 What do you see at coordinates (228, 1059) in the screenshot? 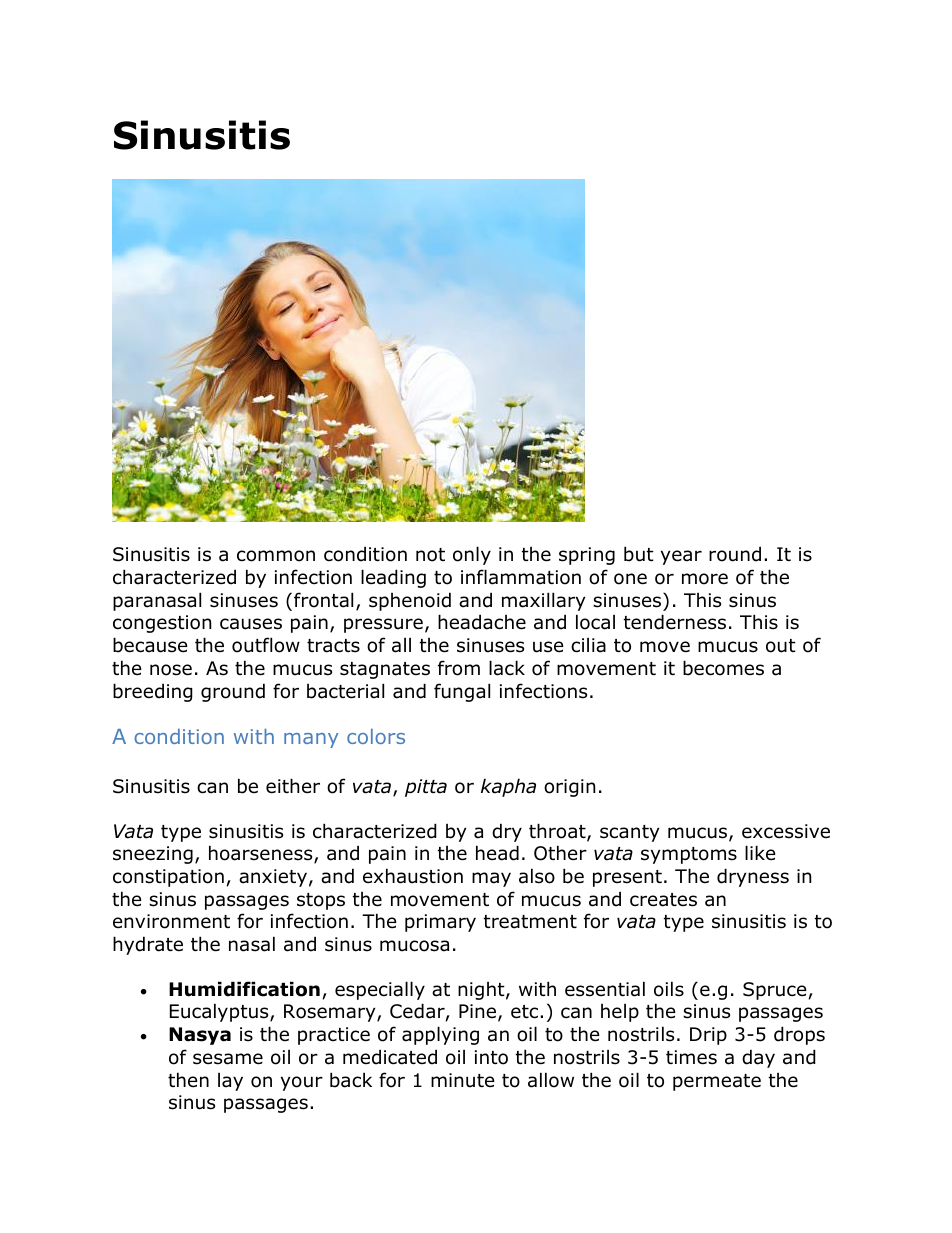
I see `sesame` at bounding box center [228, 1059].
